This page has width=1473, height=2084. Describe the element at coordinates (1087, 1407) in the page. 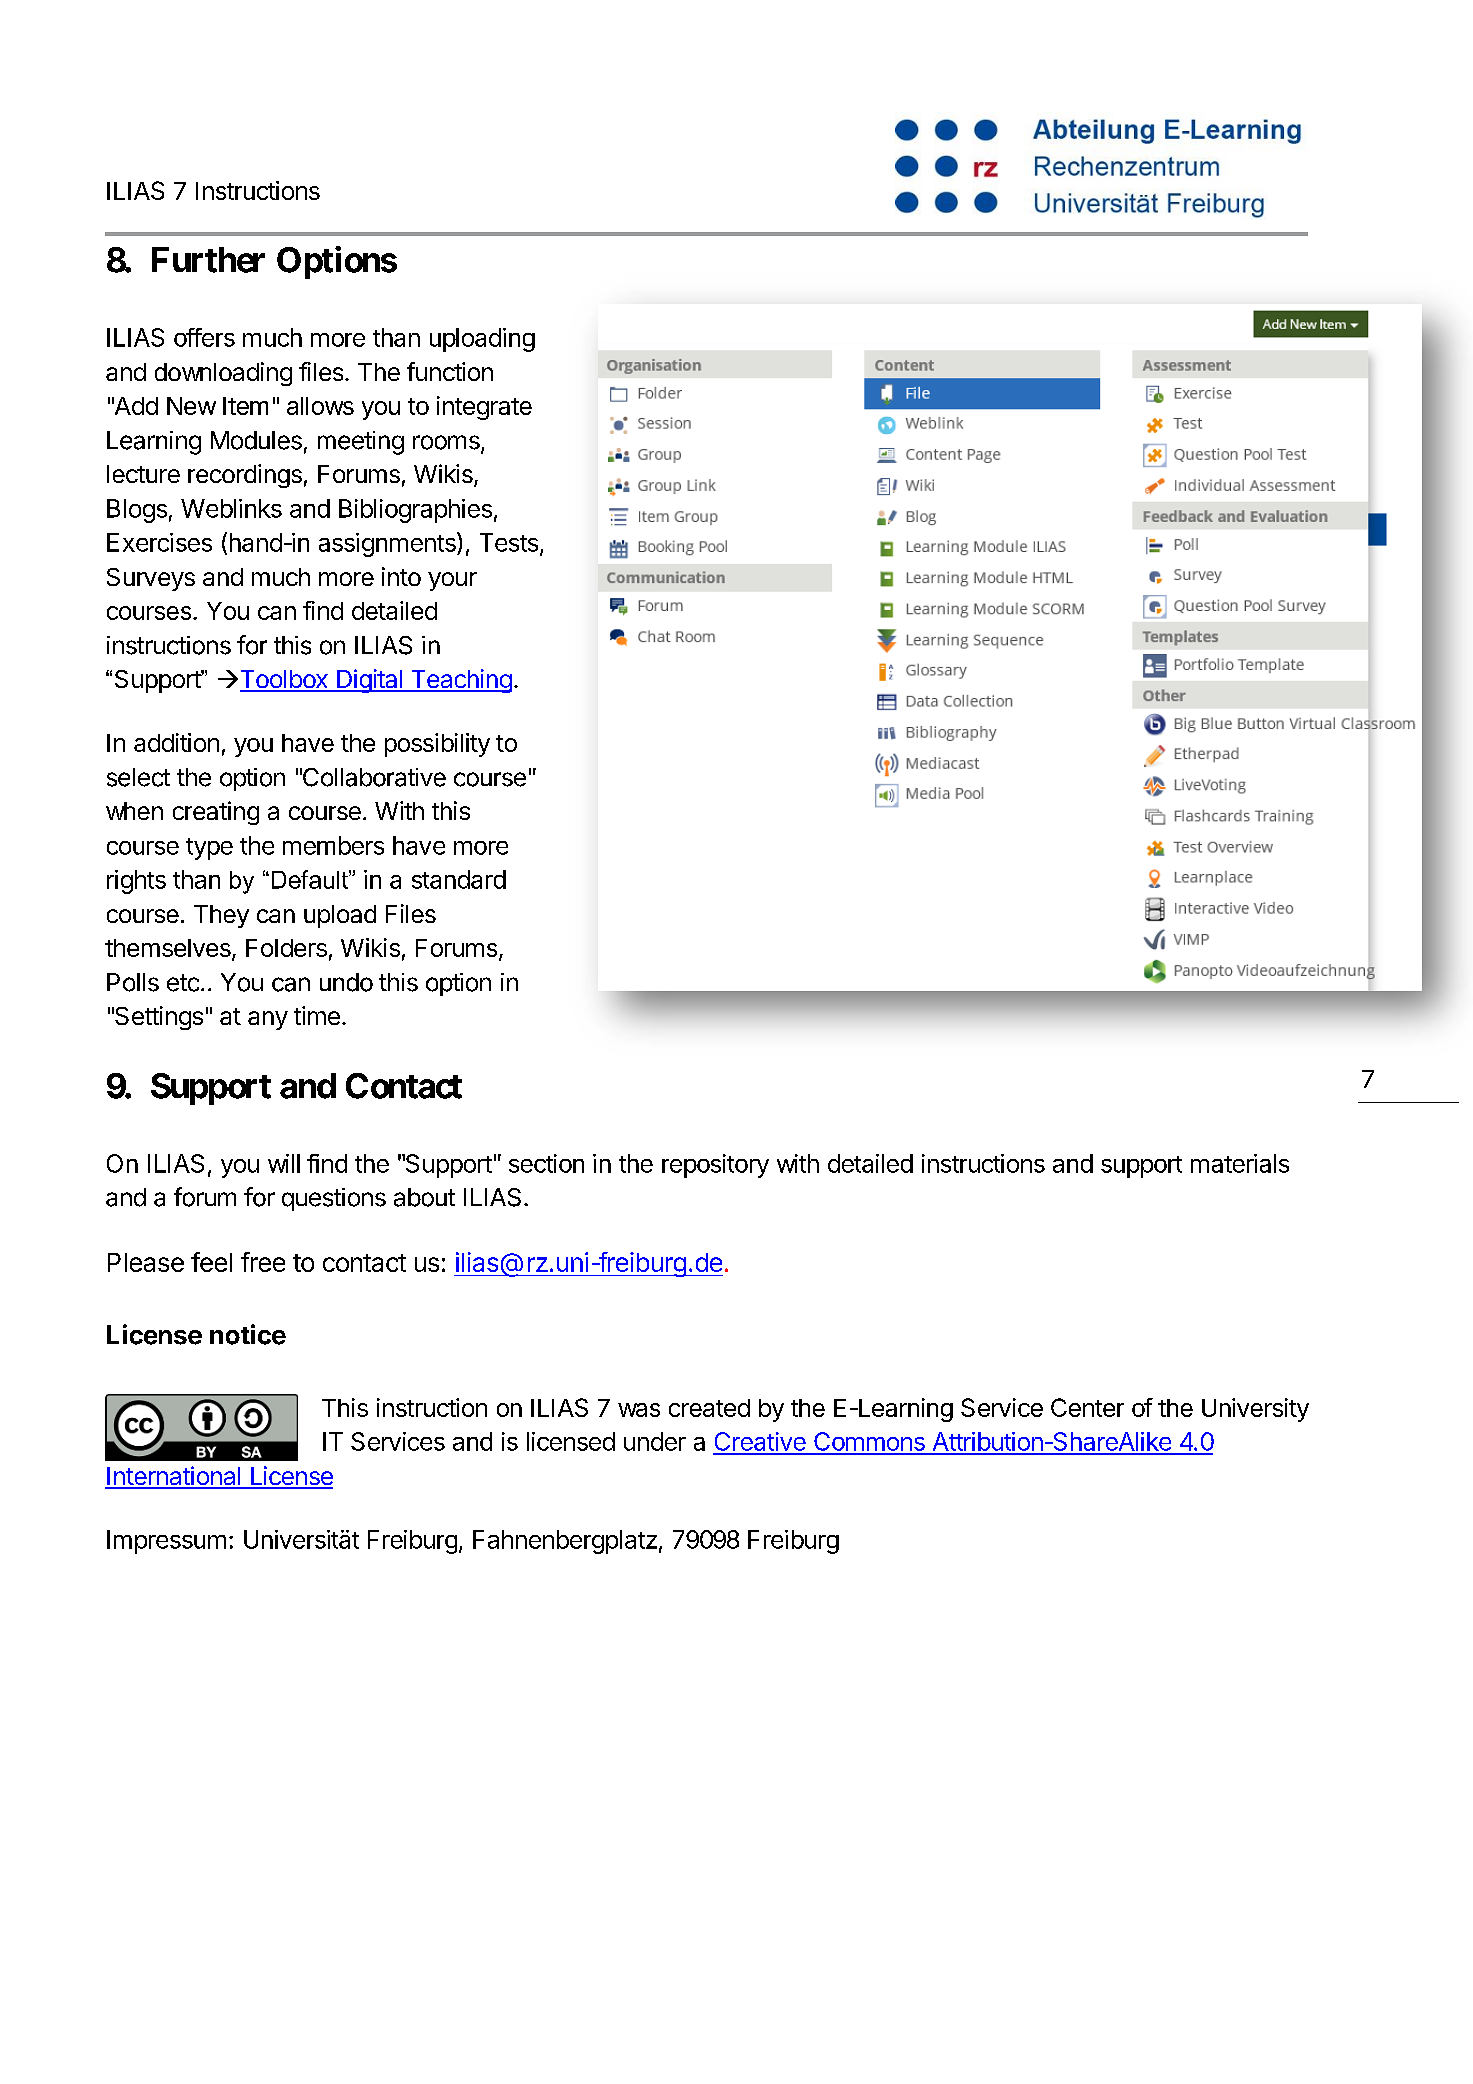

I see `Center` at that location.
